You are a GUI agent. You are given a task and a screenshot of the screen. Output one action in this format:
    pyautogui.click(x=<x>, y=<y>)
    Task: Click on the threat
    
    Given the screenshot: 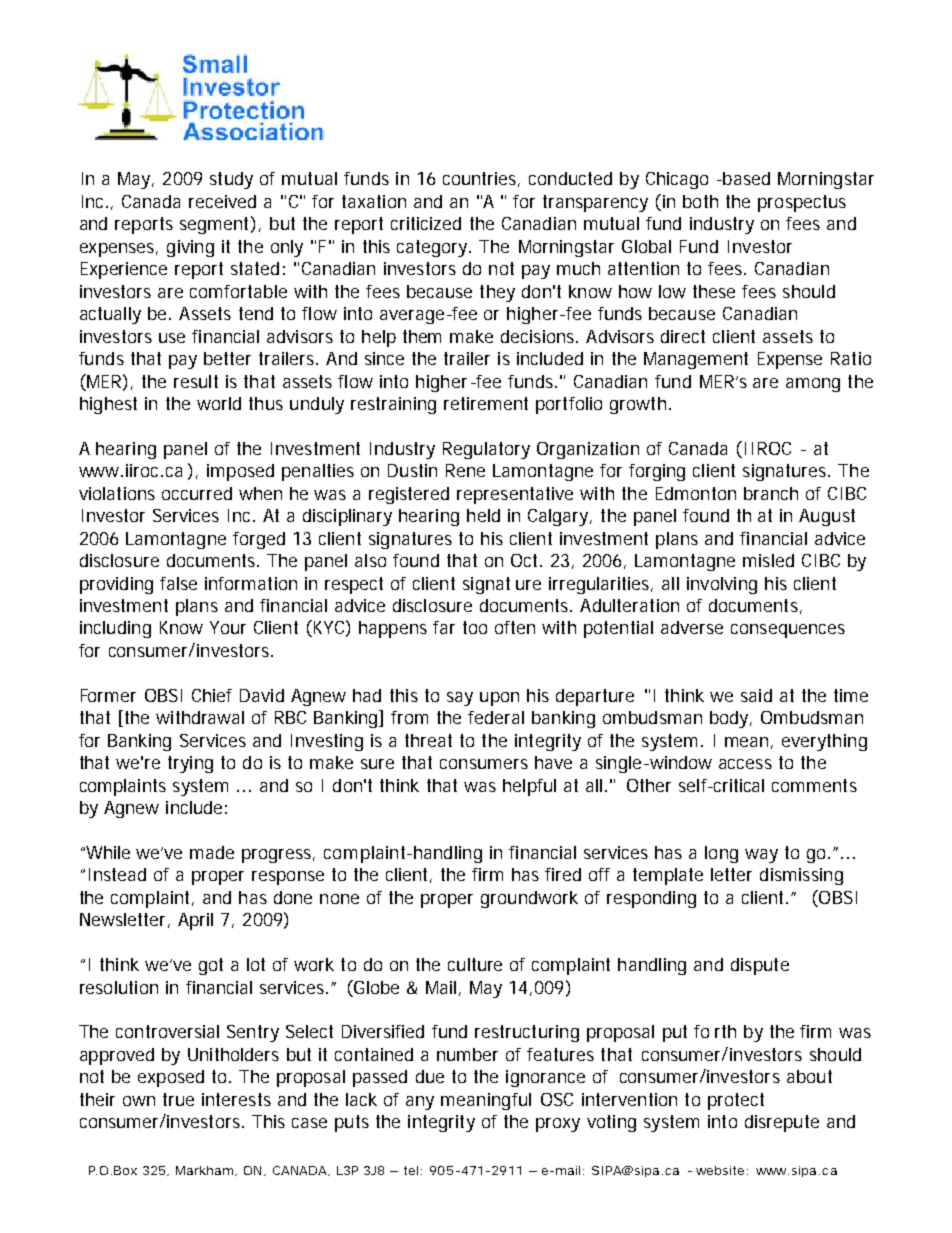 What is the action you would take?
    pyautogui.click(x=428, y=740)
